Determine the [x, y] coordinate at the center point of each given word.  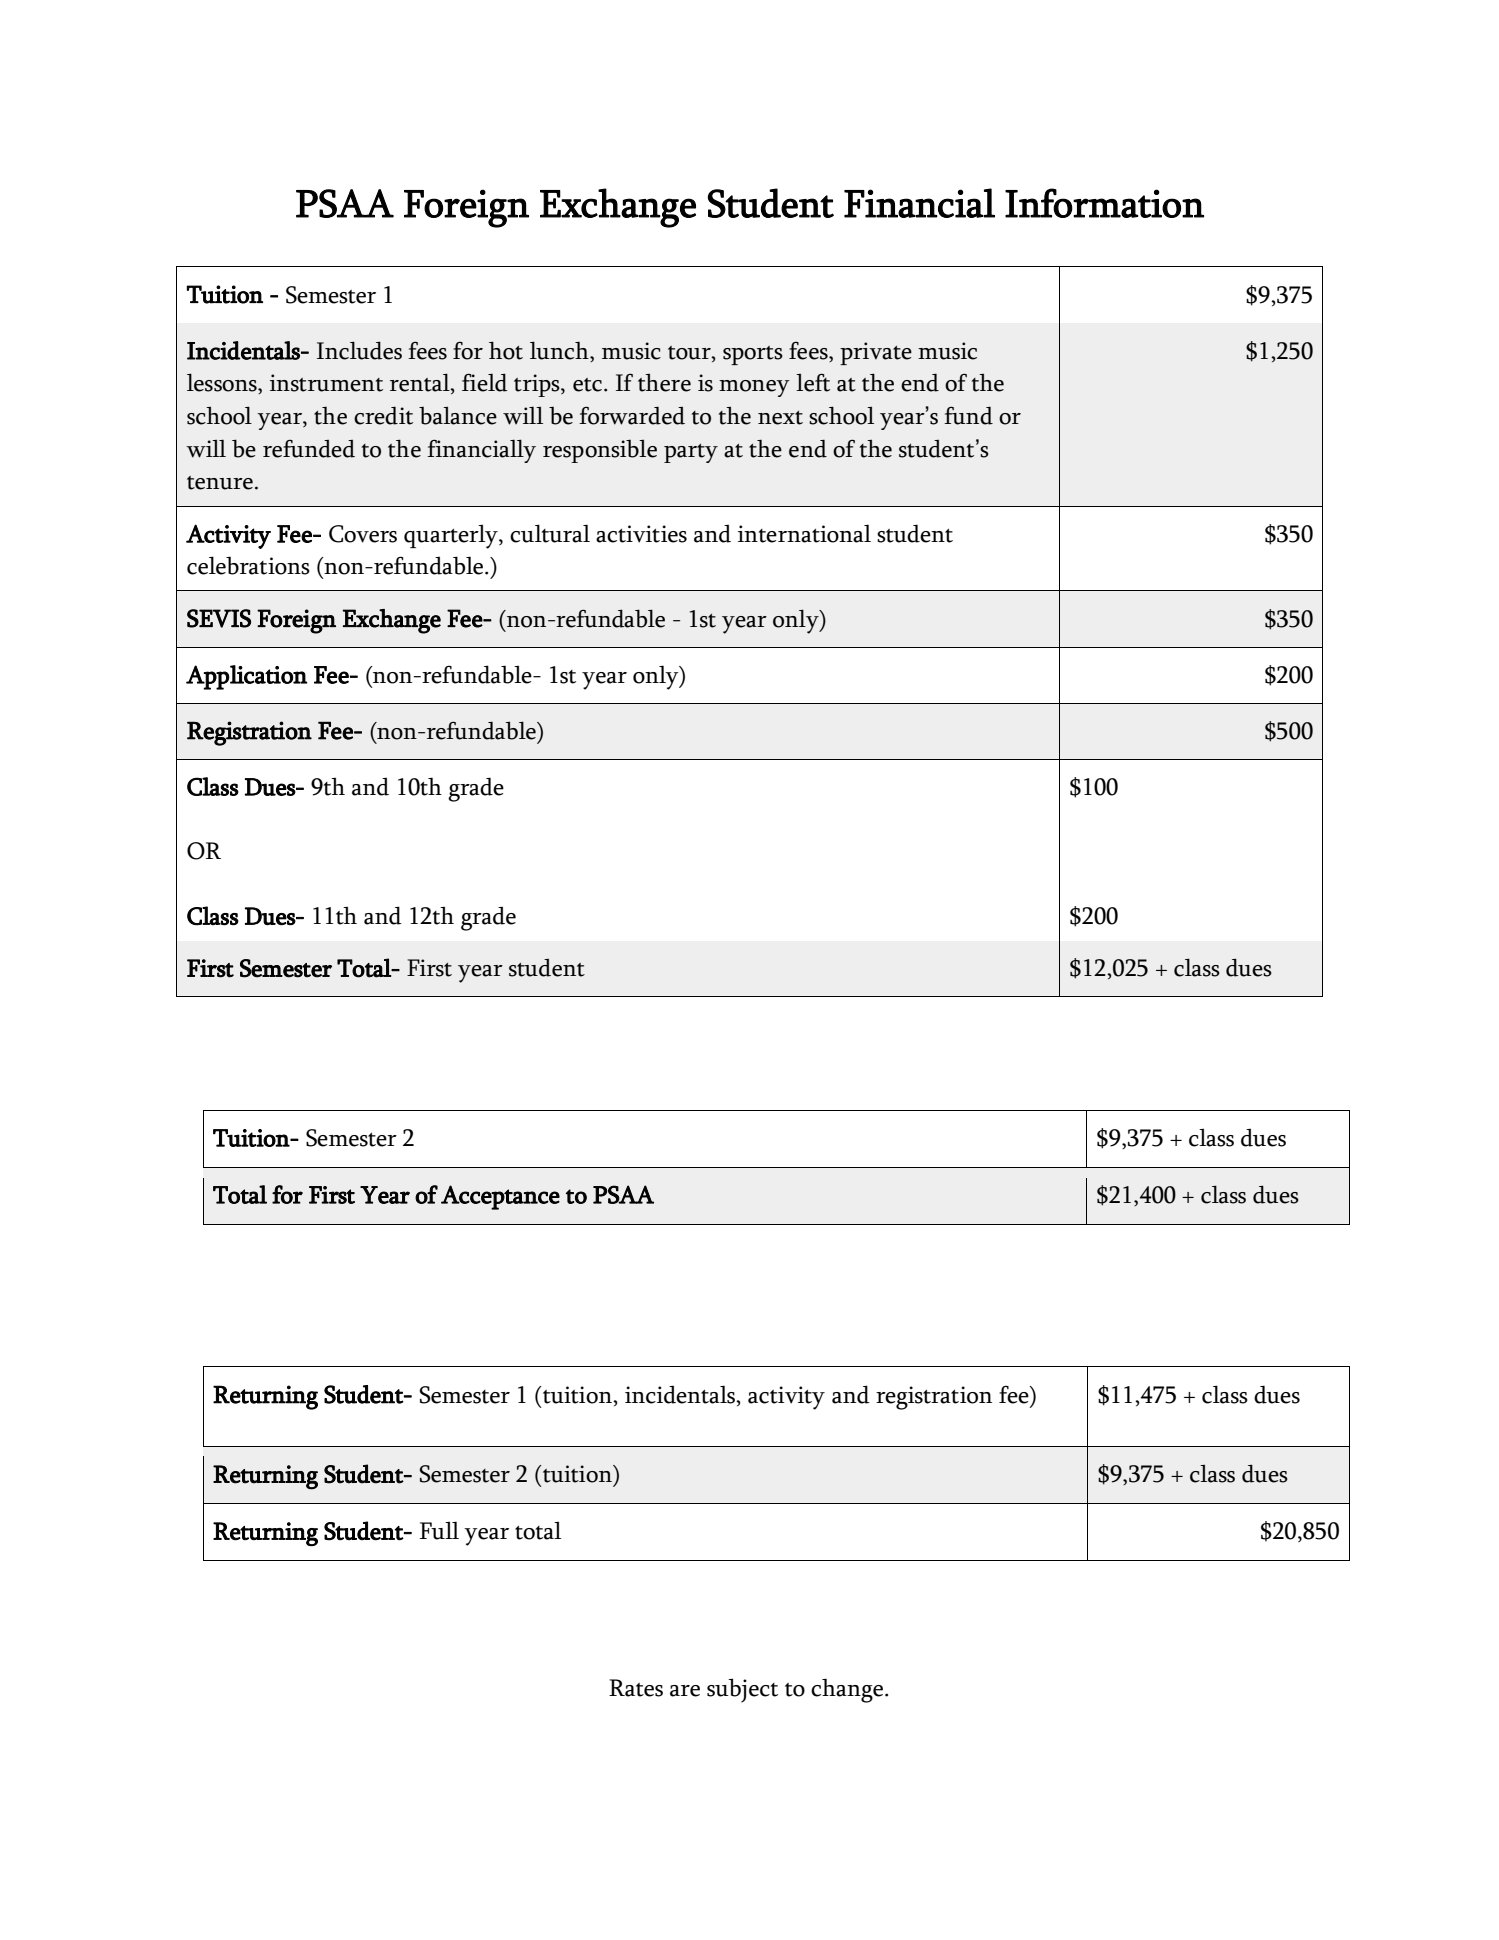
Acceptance [500, 1197]
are [685, 1691]
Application [246, 677]
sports [753, 355]
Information [1104, 203]
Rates [636, 1688]
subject [742, 1690]
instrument [326, 383]
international [804, 533]
